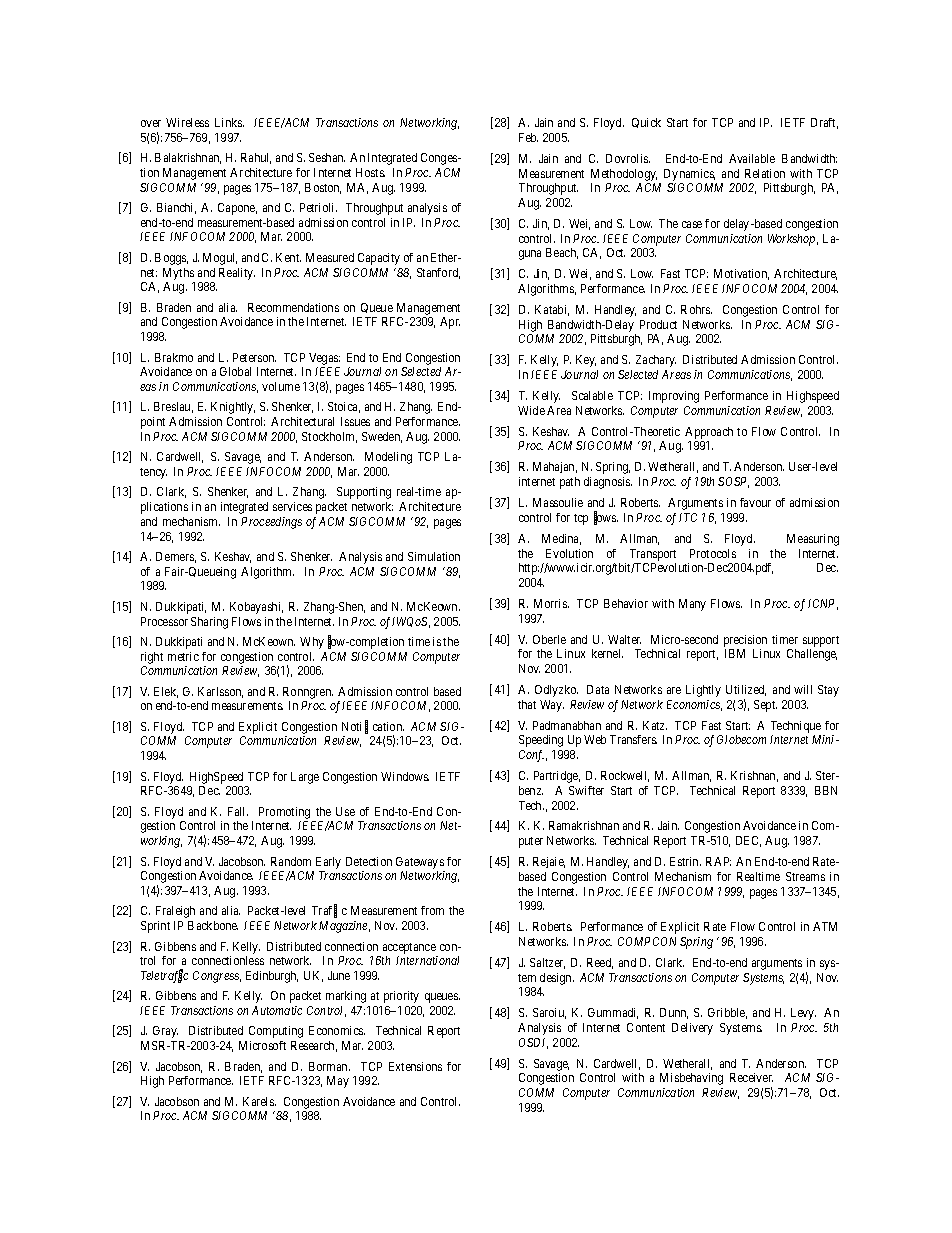 The width and height of the document is (952, 1233). I want to click on Karels, so click(259, 1101).
